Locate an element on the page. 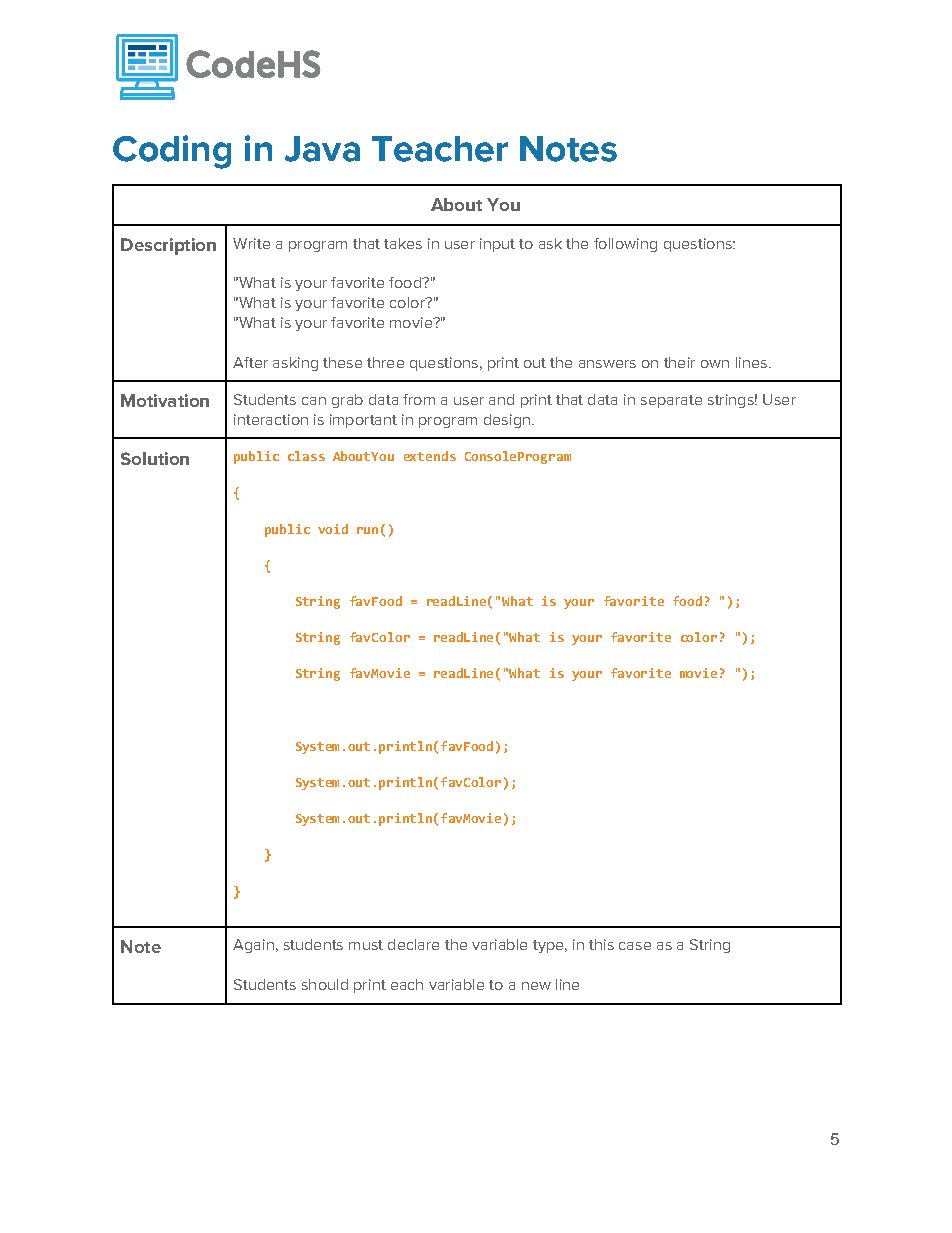 This page has height=1233, width=952. Coding is located at coordinates (172, 152).
